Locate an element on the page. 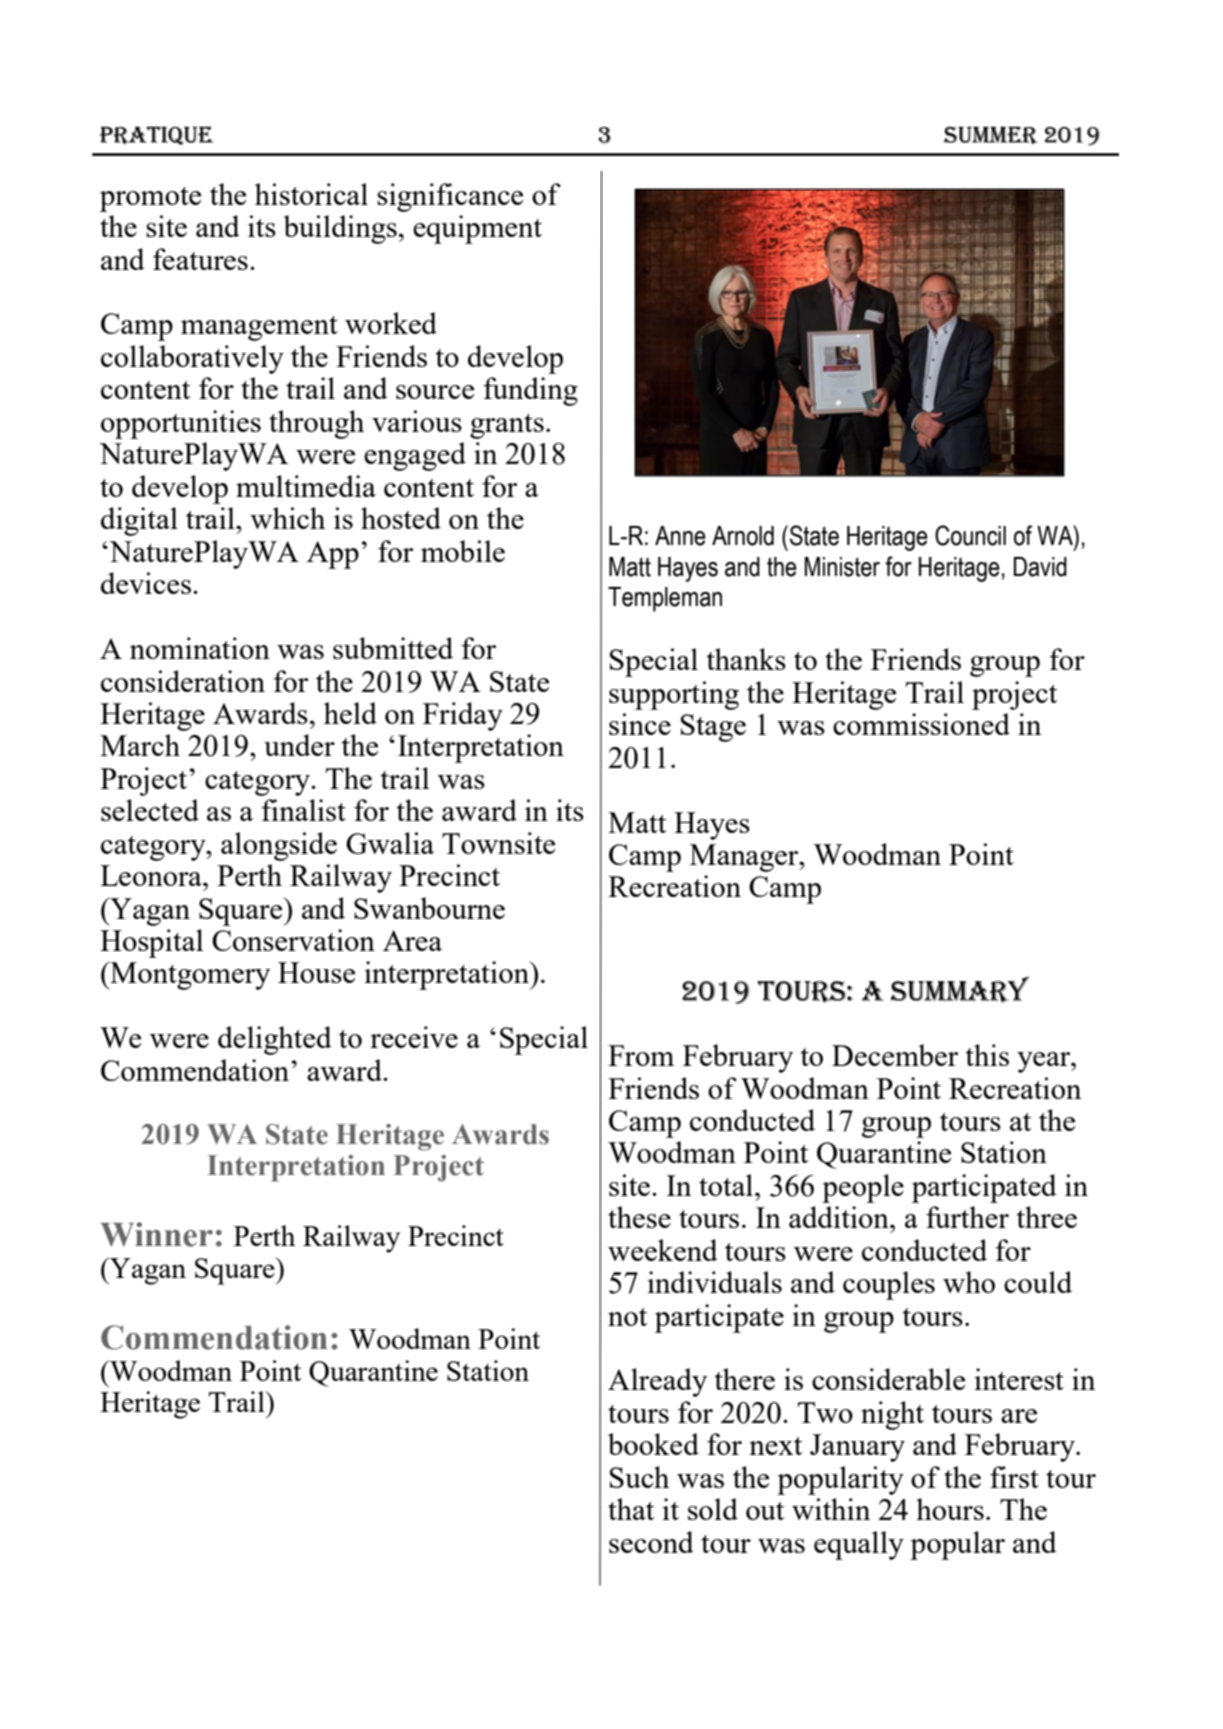  Such is located at coordinates (639, 1477).
